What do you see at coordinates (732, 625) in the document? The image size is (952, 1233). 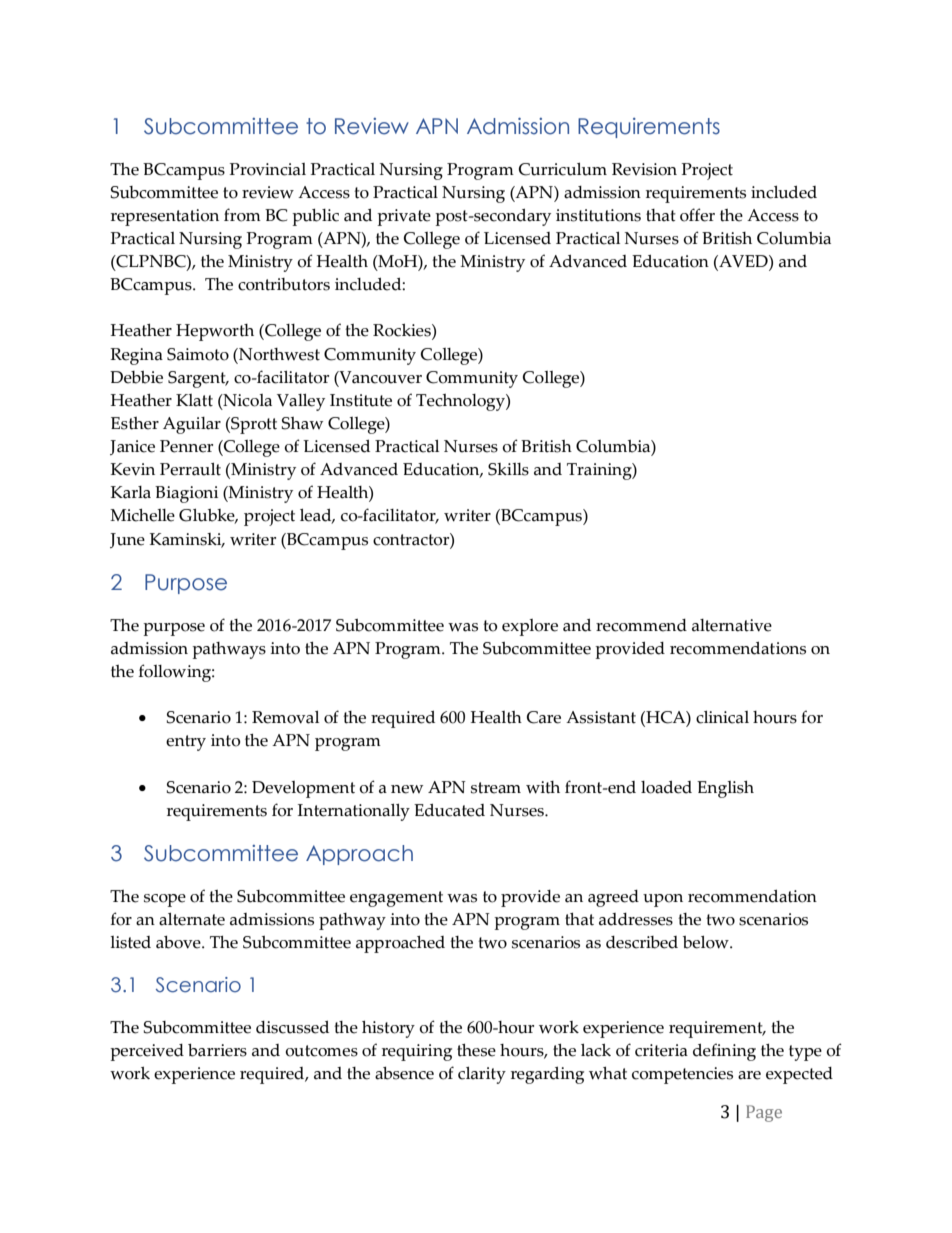 I see `alternative` at bounding box center [732, 625].
